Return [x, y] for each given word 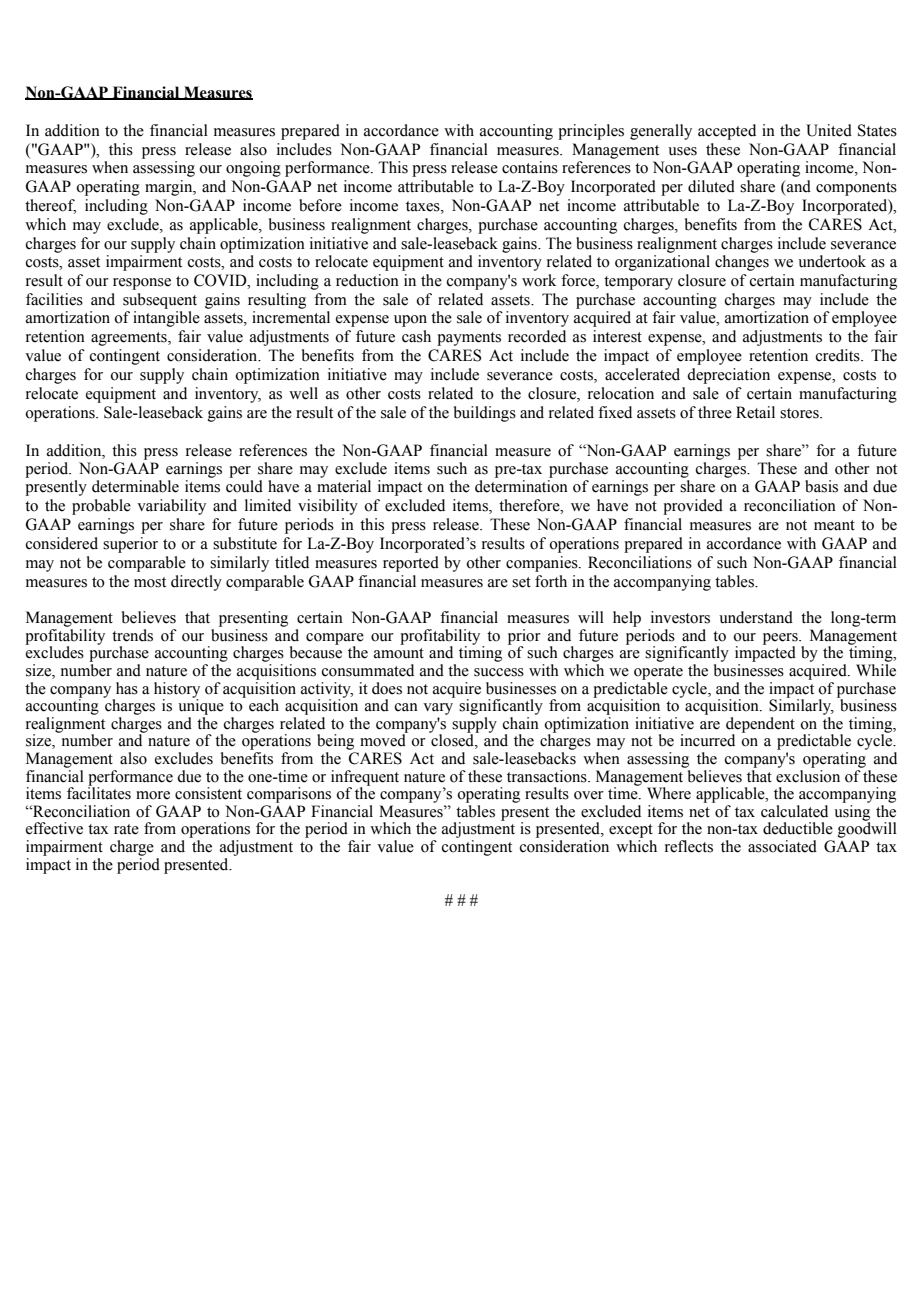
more [153, 795]
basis [821, 486]
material [344, 486]
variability [171, 507]
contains [530, 167]
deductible [798, 828]
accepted [727, 132]
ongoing [253, 169]
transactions [548, 776]
